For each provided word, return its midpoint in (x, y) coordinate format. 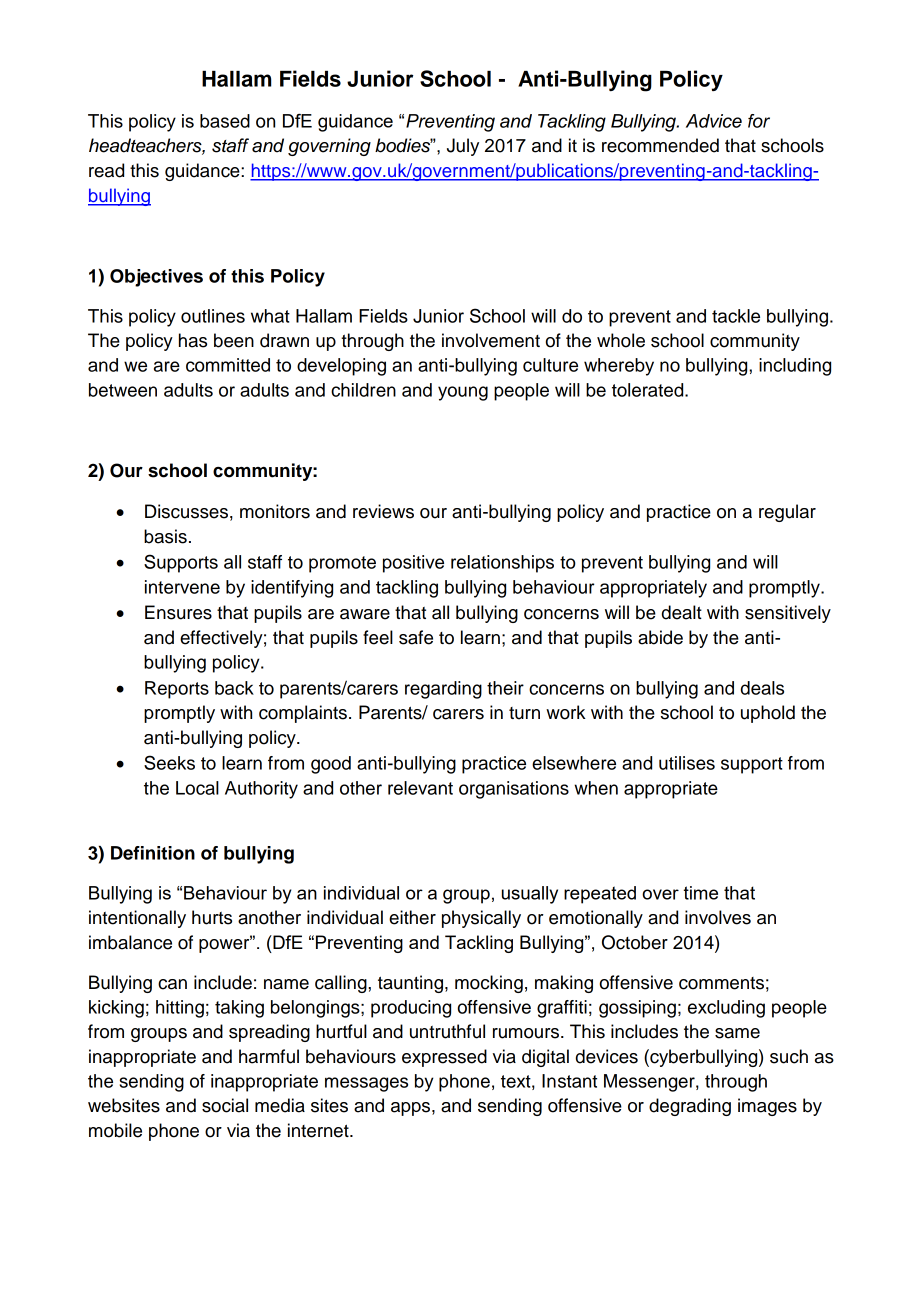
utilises (687, 763)
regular (787, 513)
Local (197, 788)
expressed (444, 1058)
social (225, 1105)
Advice (714, 121)
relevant (420, 788)
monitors (275, 511)
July (463, 147)
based (225, 121)
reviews (383, 511)
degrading (690, 1107)
